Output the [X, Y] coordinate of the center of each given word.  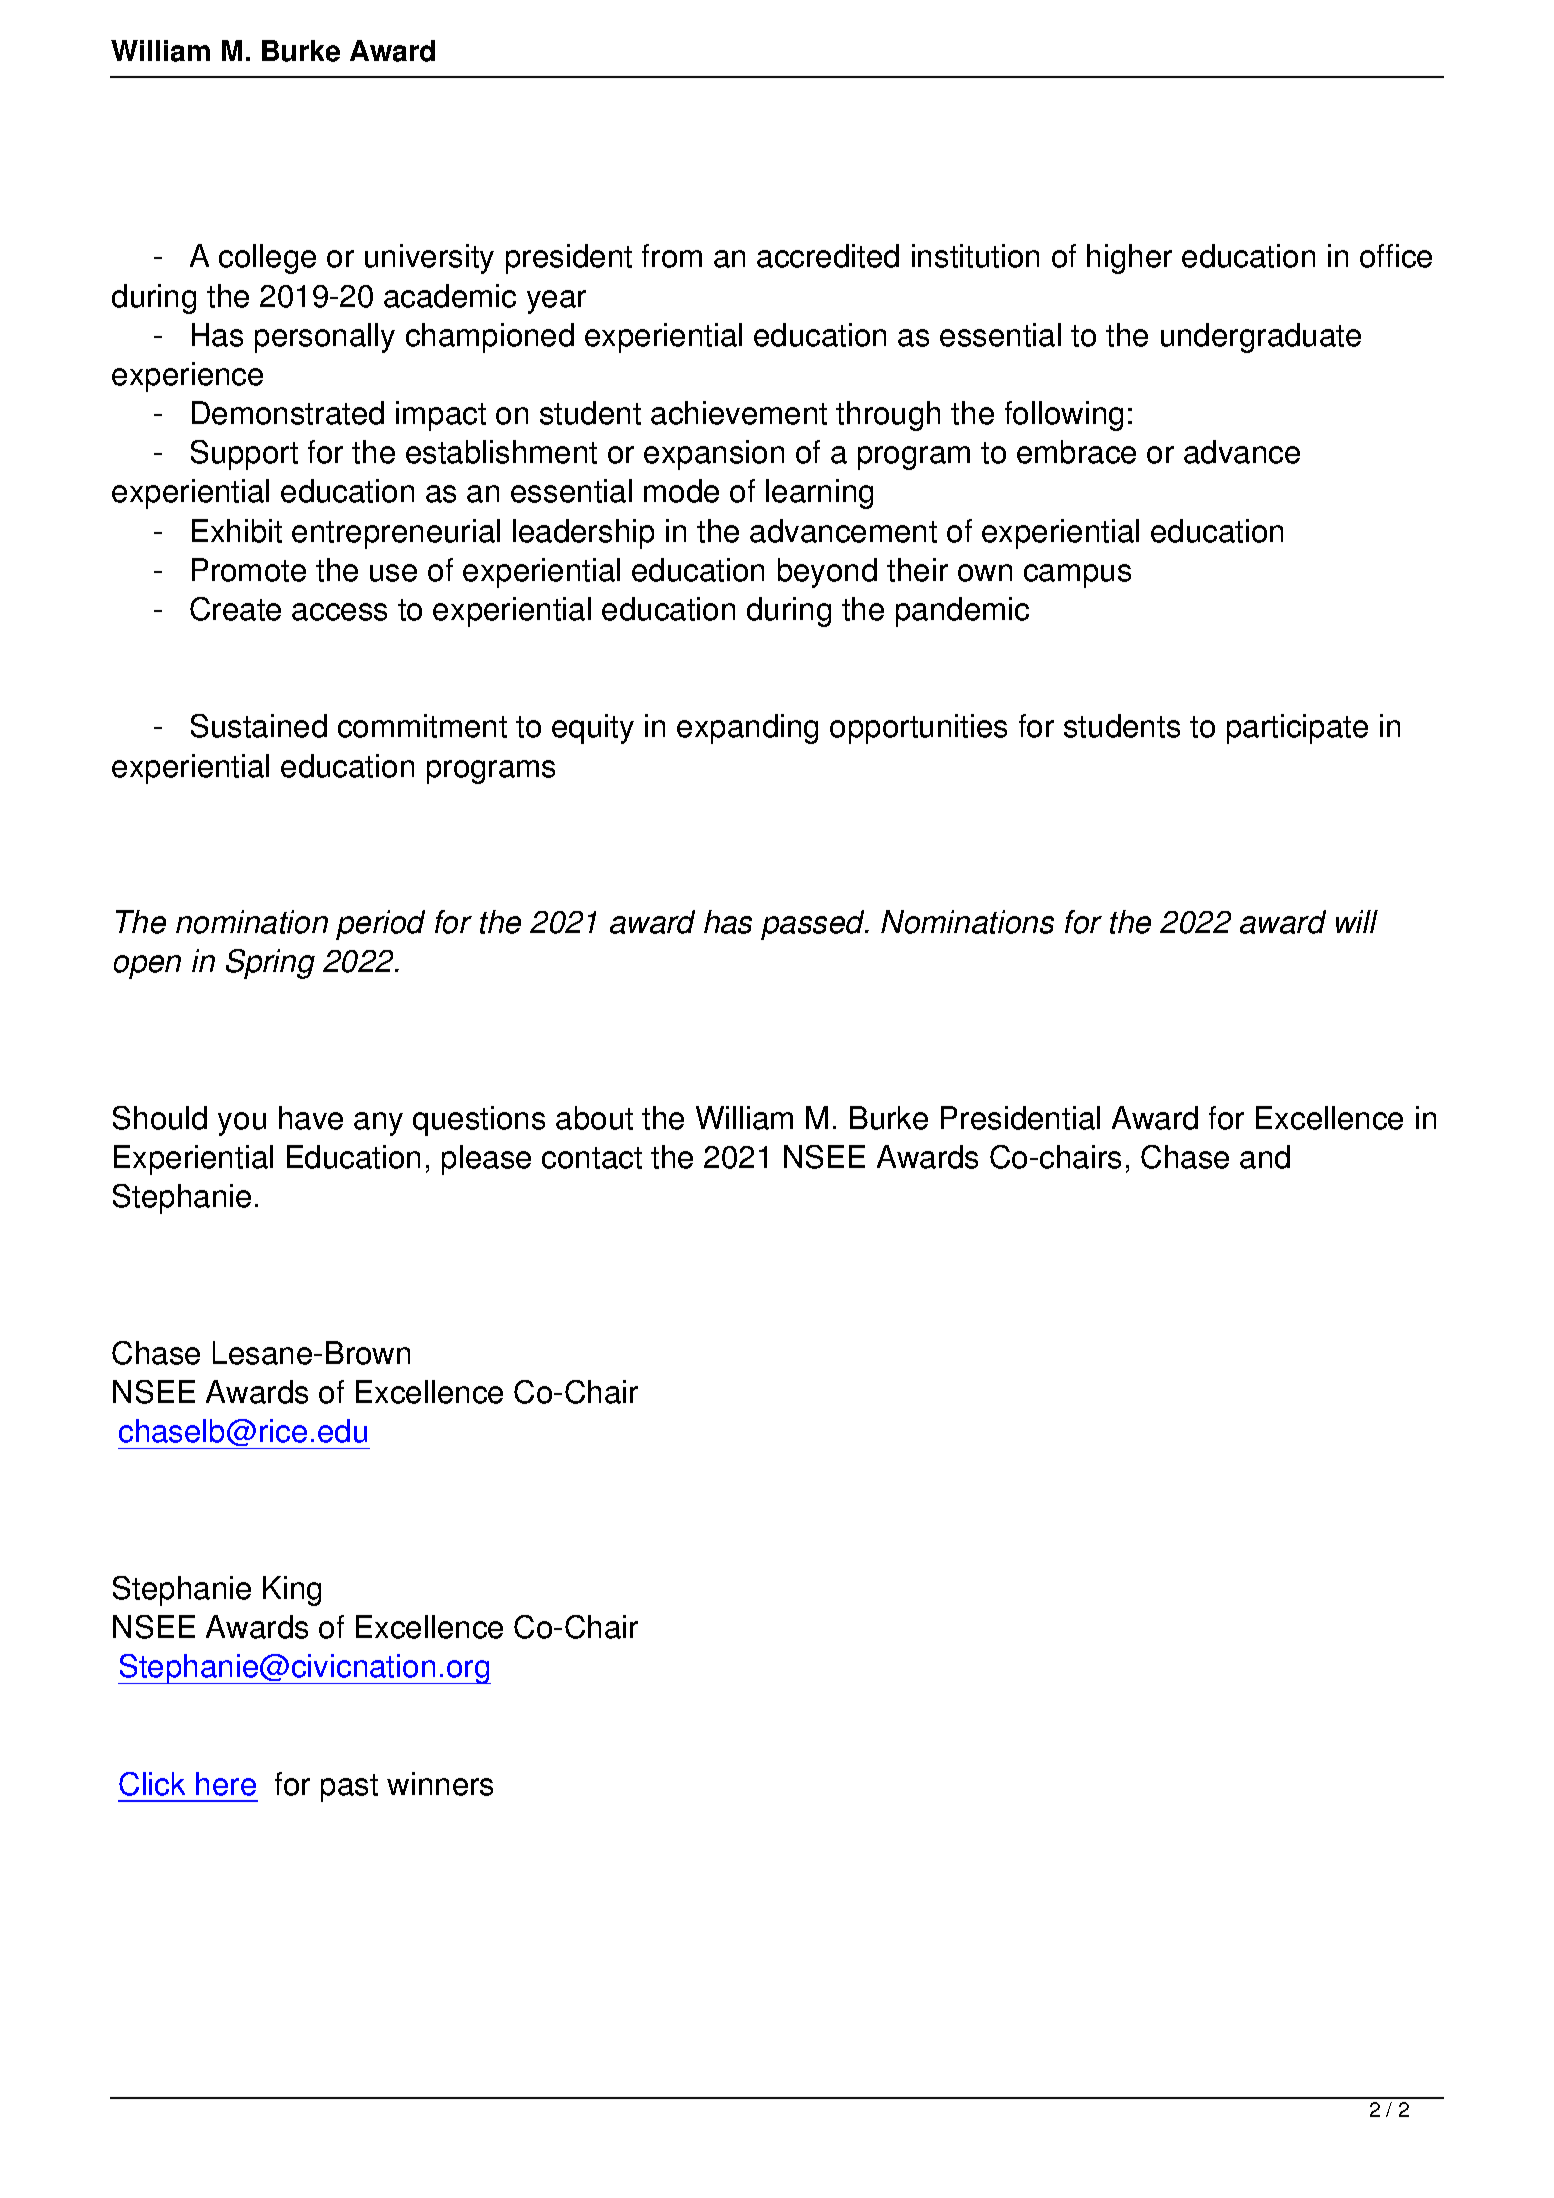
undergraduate [1261, 338]
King [292, 1591]
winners [440, 1784]
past [349, 1788]
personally [325, 338]
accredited [828, 256]
